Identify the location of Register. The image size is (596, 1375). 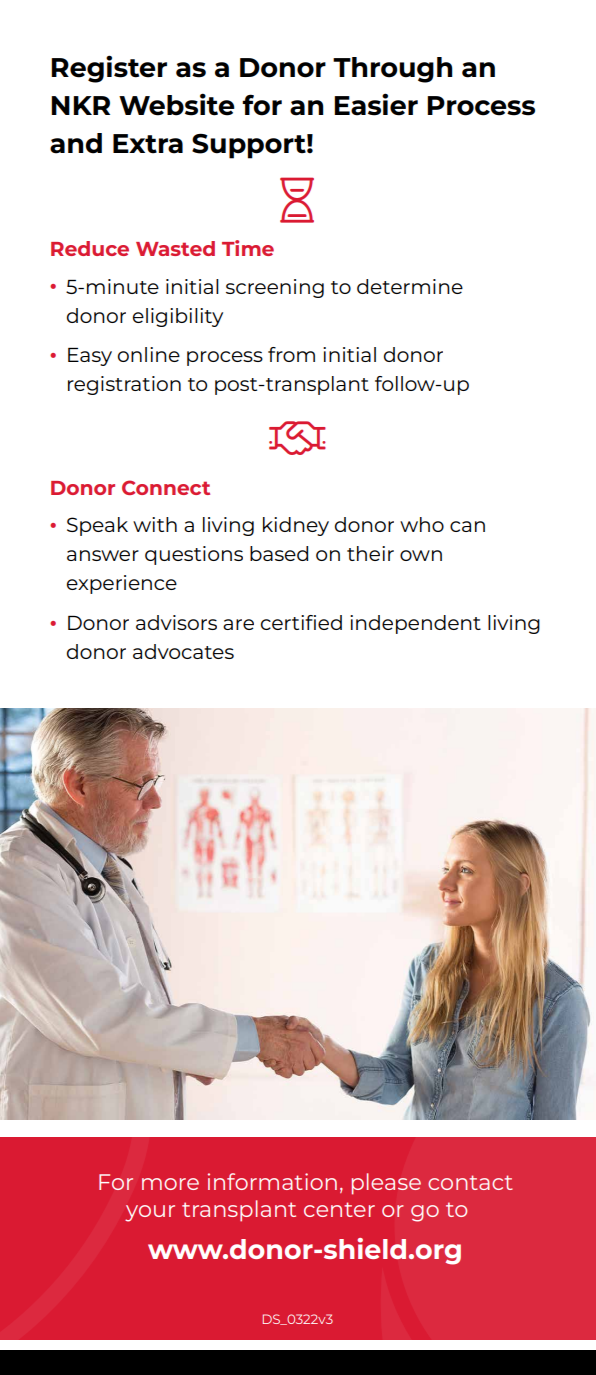
(109, 69).
